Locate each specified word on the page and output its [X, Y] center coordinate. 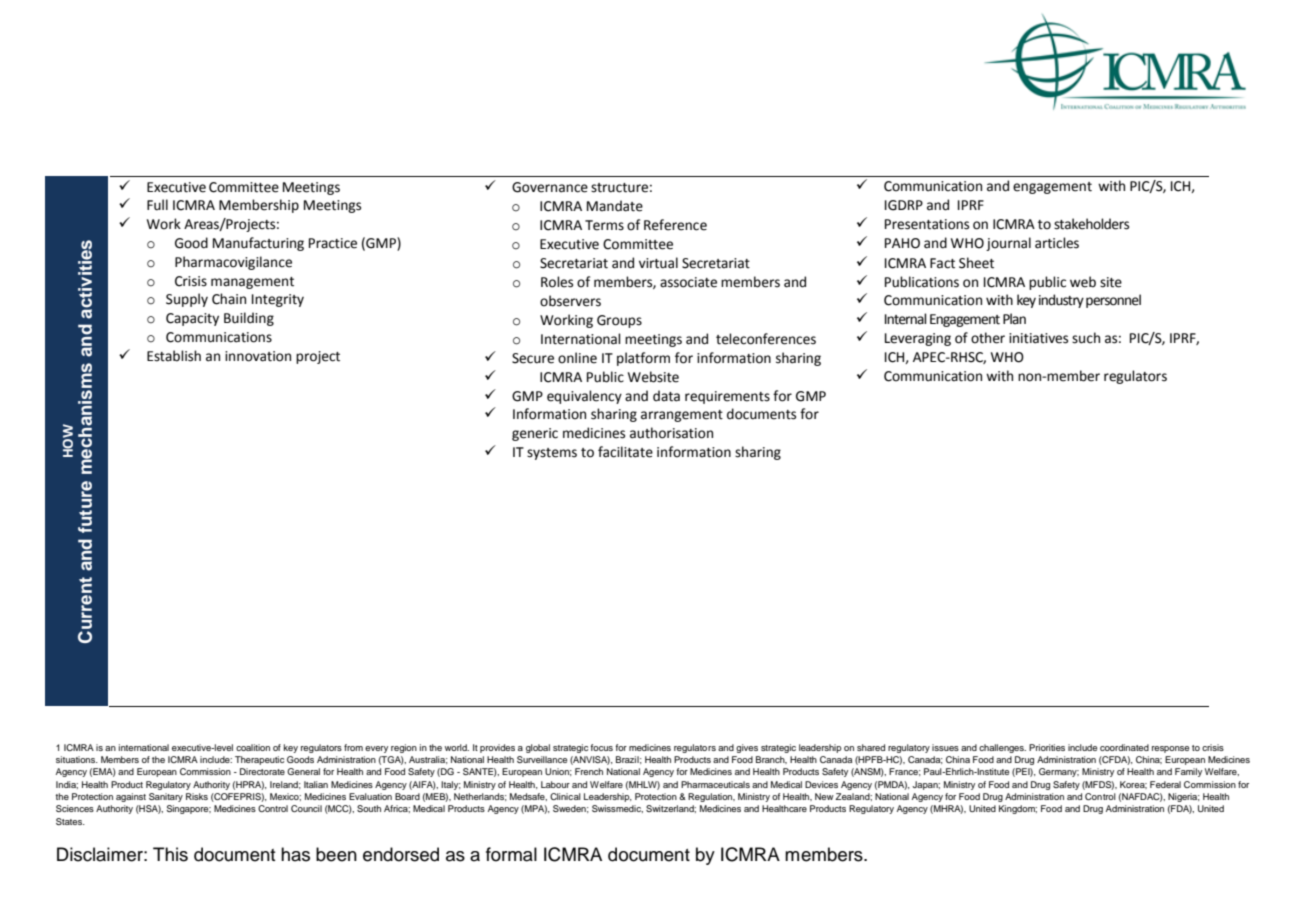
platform [643, 359]
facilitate [625, 452]
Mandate [615, 206]
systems [552, 454]
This [170, 854]
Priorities [1047, 747]
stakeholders [1091, 224]
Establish [174, 356]
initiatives [1038, 338]
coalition [253, 747]
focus [601, 747]
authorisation [671, 433]
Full [157, 205]
